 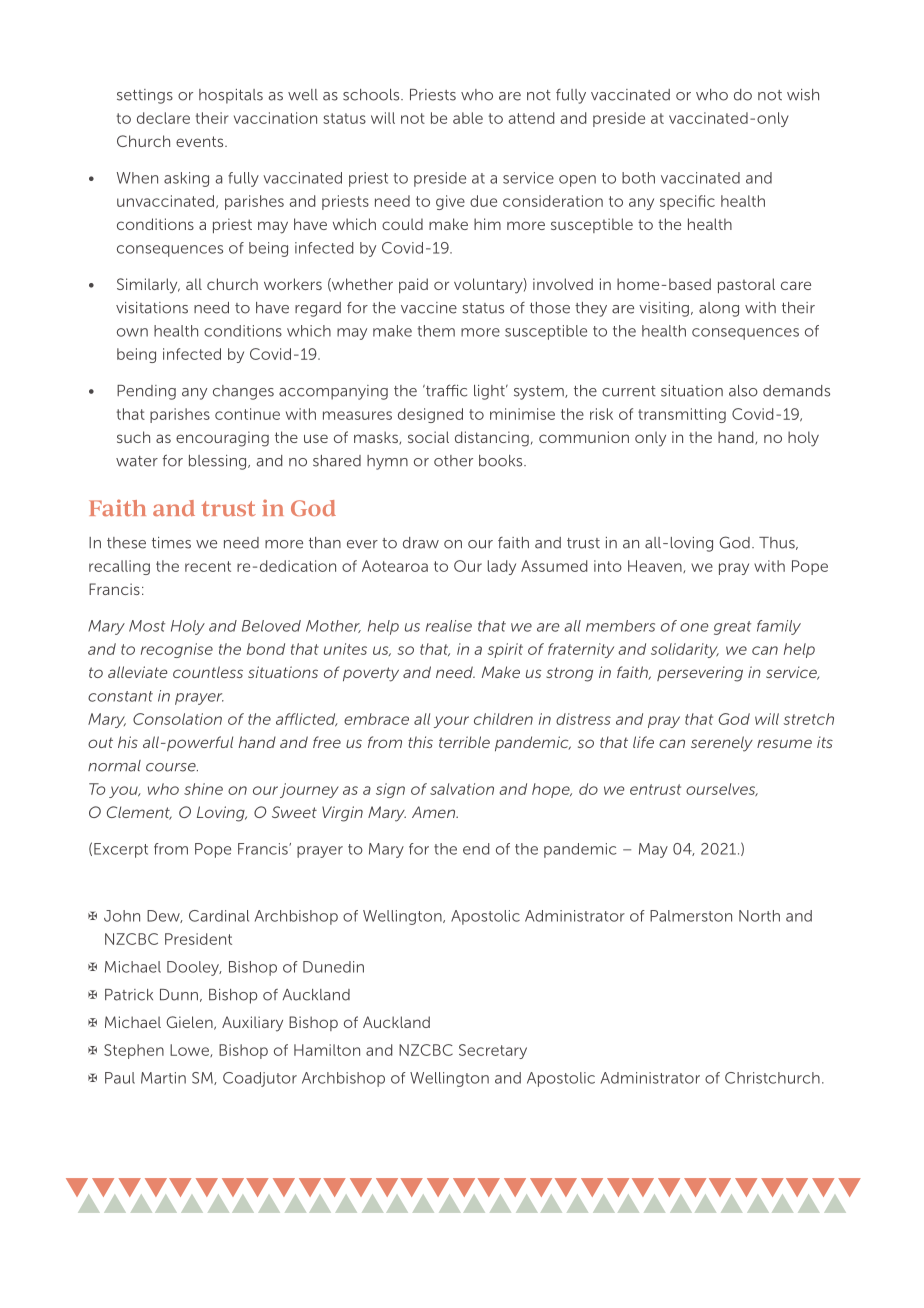 I want to click on recent, so click(x=208, y=566).
